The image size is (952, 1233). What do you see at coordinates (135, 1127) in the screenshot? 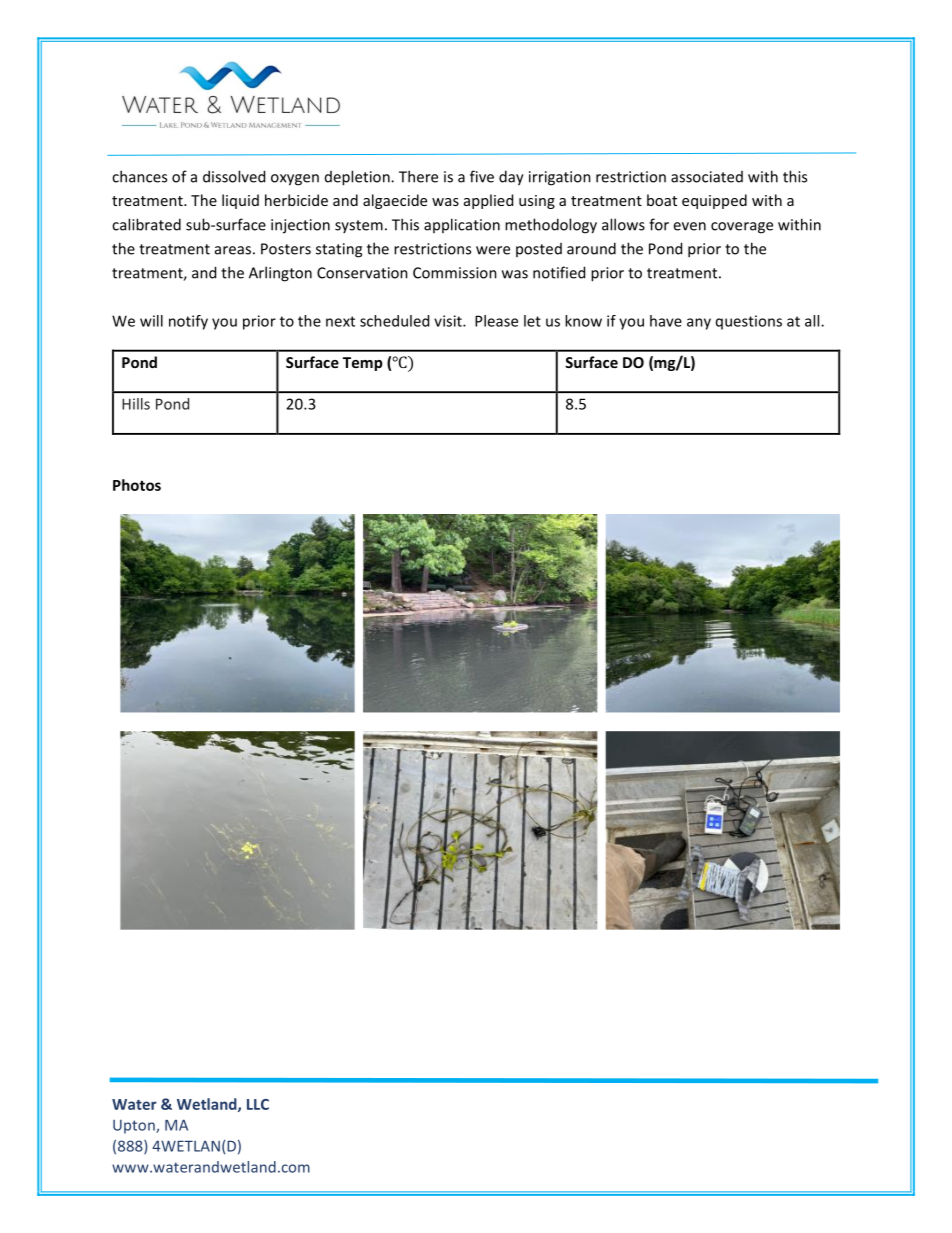
I see `Upton` at bounding box center [135, 1127].
